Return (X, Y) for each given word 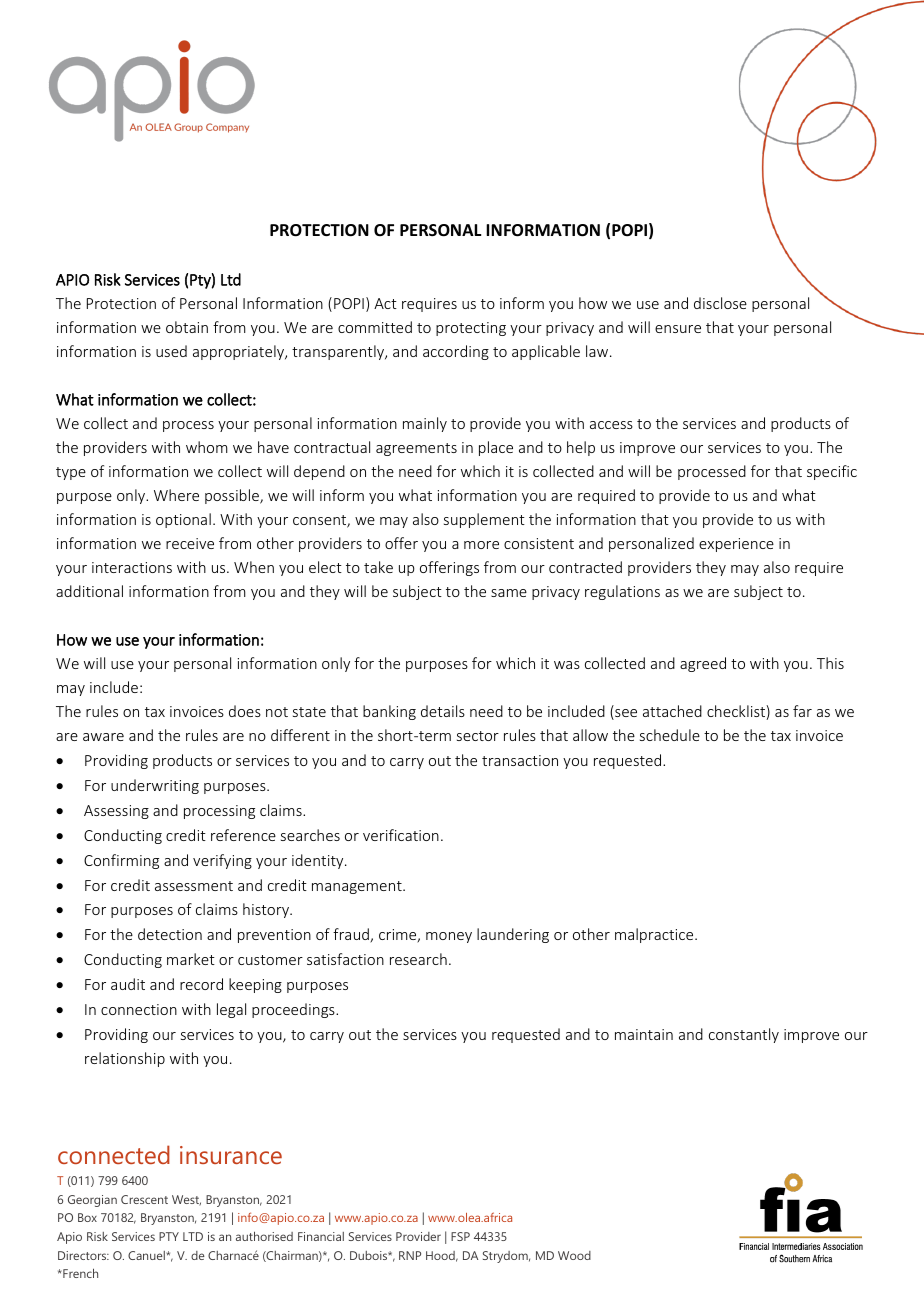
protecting (471, 329)
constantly (744, 1035)
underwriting (155, 786)
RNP (410, 1255)
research (418, 959)
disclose (720, 303)
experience (736, 545)
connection (139, 1009)
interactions (132, 567)
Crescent (144, 1199)
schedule (670, 735)
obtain (187, 327)
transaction (520, 760)
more (481, 545)
